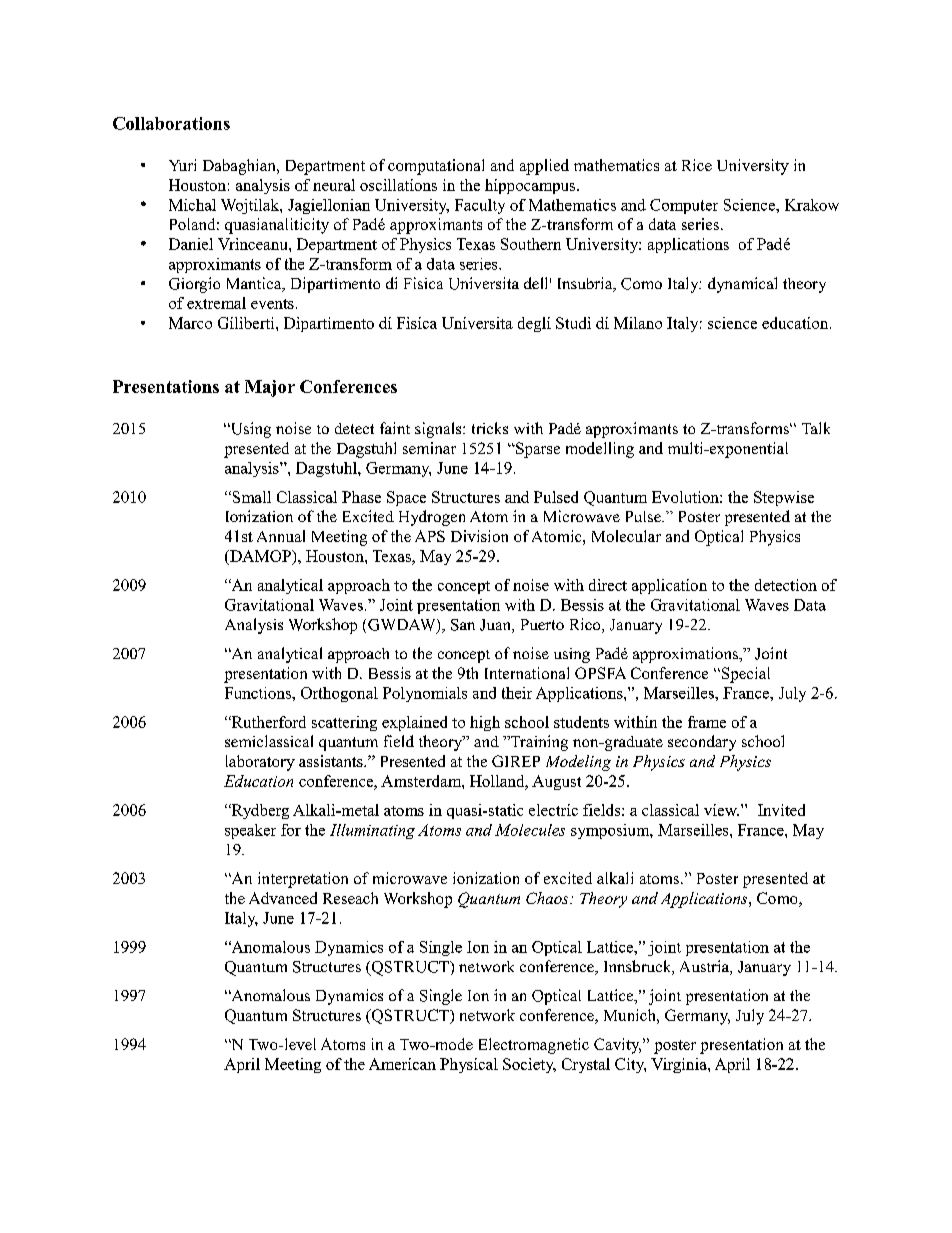 This document has height=1233, width=952. Describe the element at coordinates (697, 165) in the document. I see `Rice` at that location.
